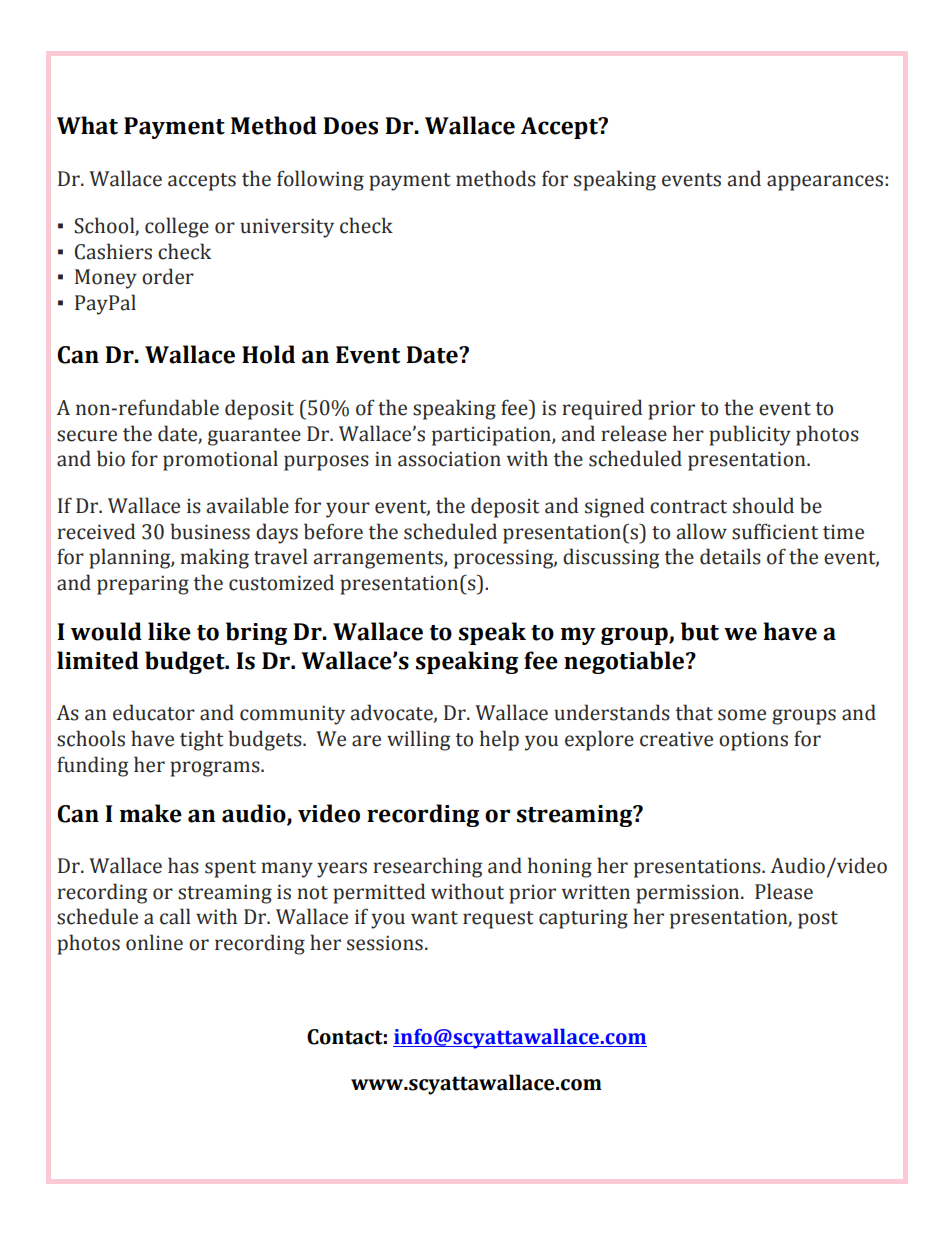  I want to click on following, so click(320, 180).
